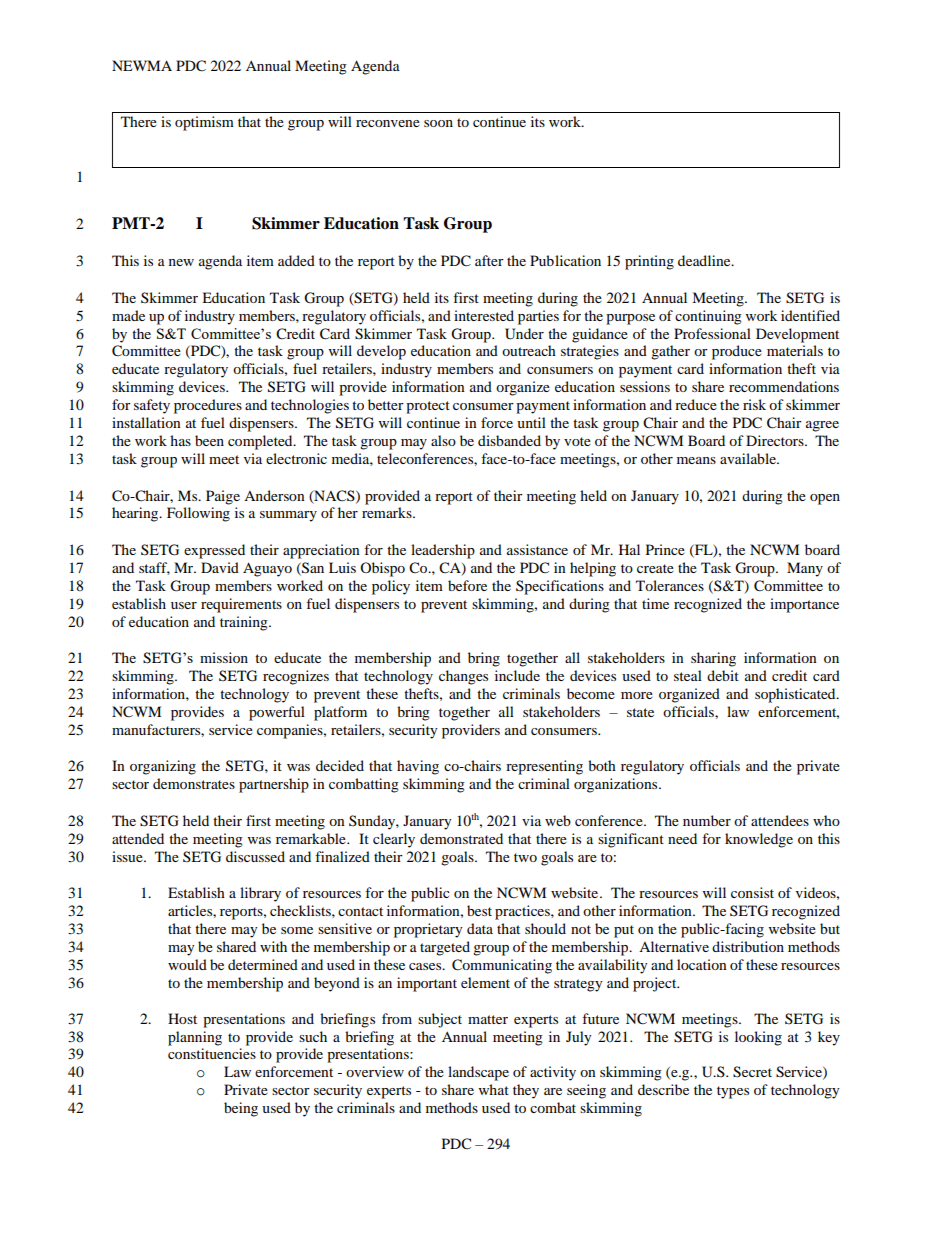 This page has width=952, height=1233. Describe the element at coordinates (438, 123) in the page. I see `soon` at that location.
